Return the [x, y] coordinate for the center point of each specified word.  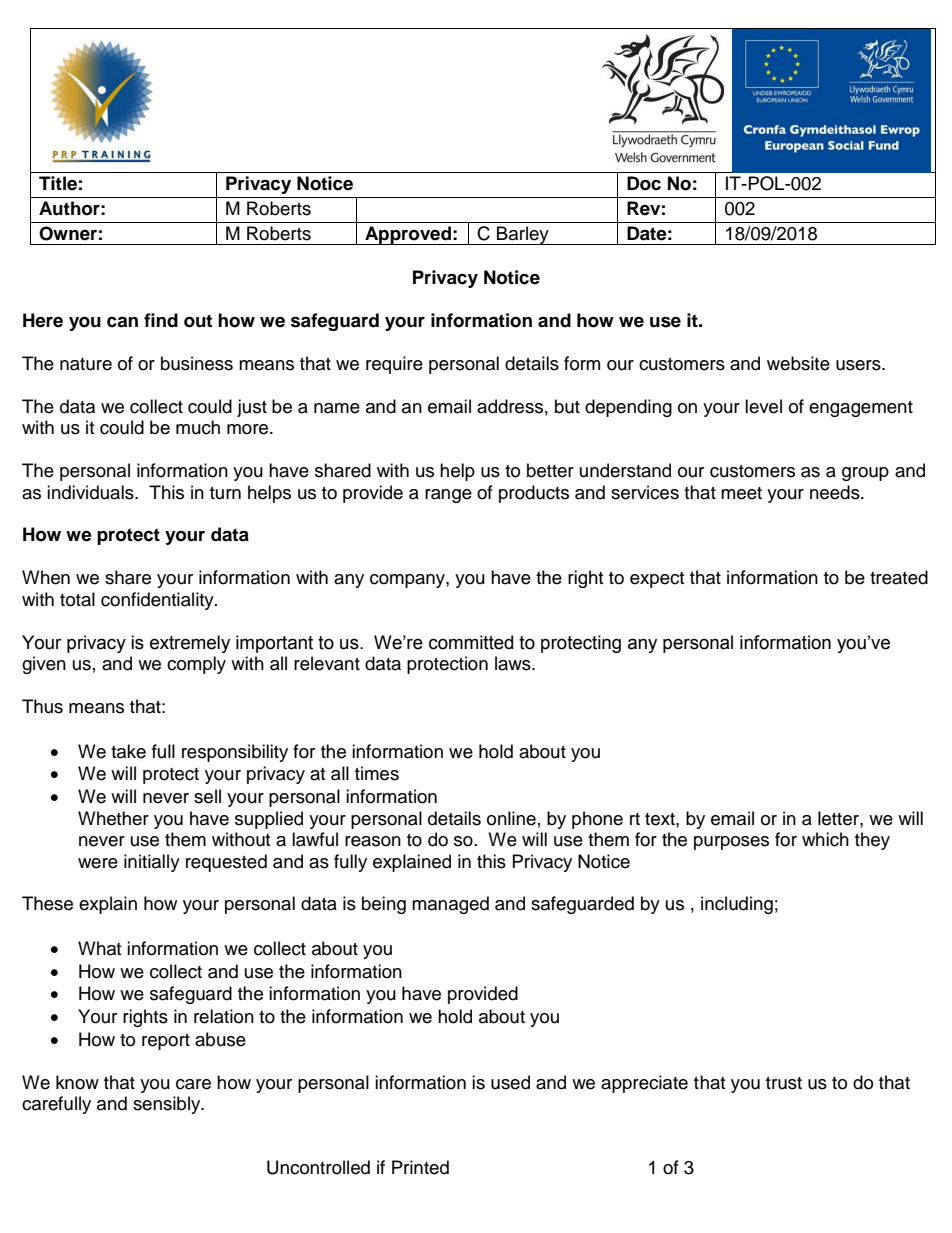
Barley [523, 235]
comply [196, 665]
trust [784, 1083]
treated [899, 577]
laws [514, 663]
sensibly [168, 1105]
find [161, 320]
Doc [644, 183]
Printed [420, 1167]
